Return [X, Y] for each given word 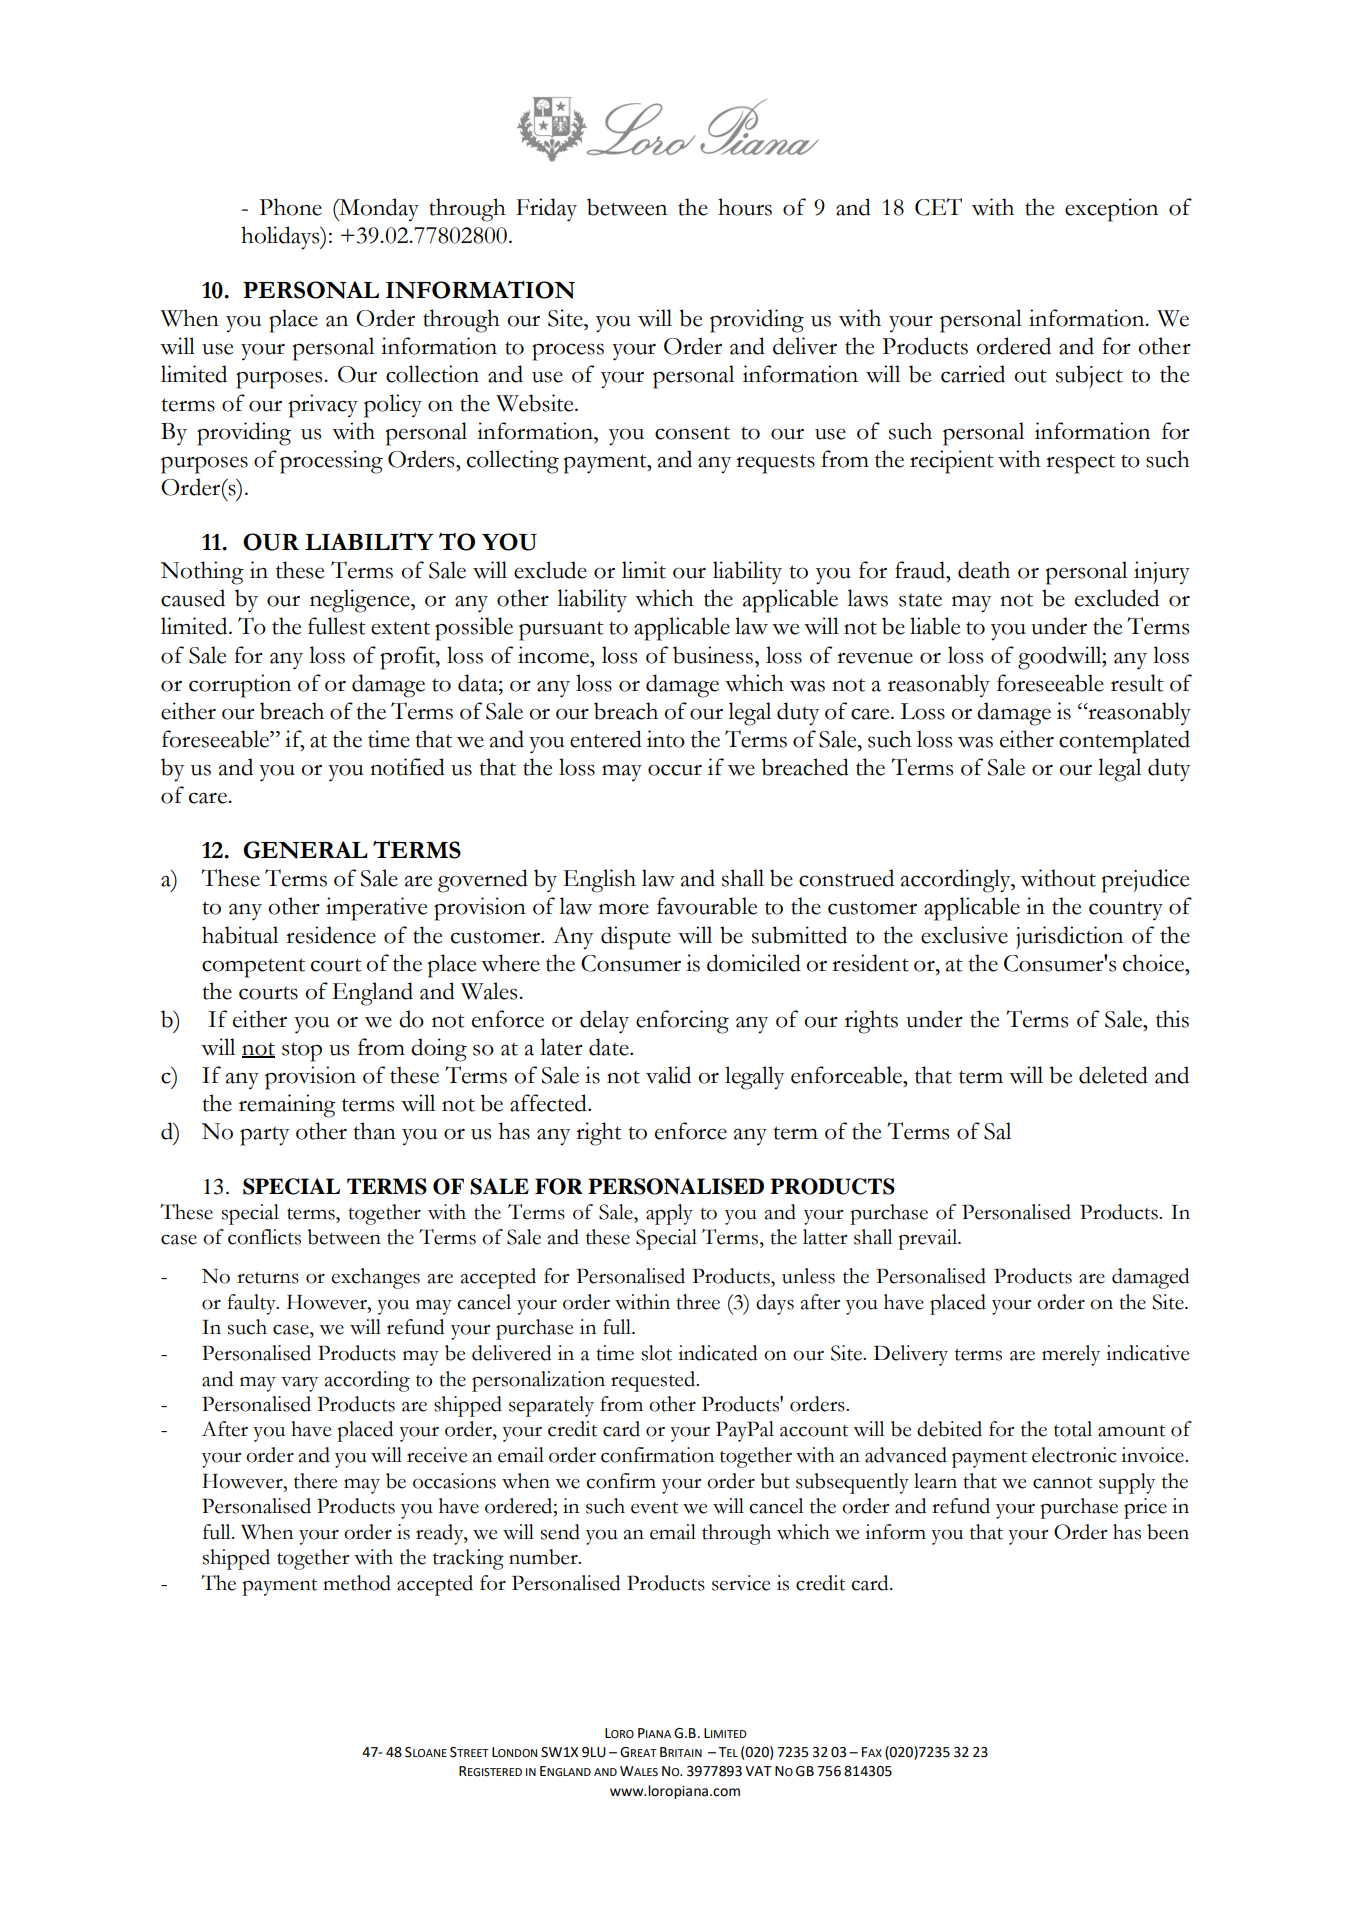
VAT [758, 1771]
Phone [290, 207]
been [1168, 1532]
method [357, 1583]
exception [1111, 210]
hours [745, 207]
